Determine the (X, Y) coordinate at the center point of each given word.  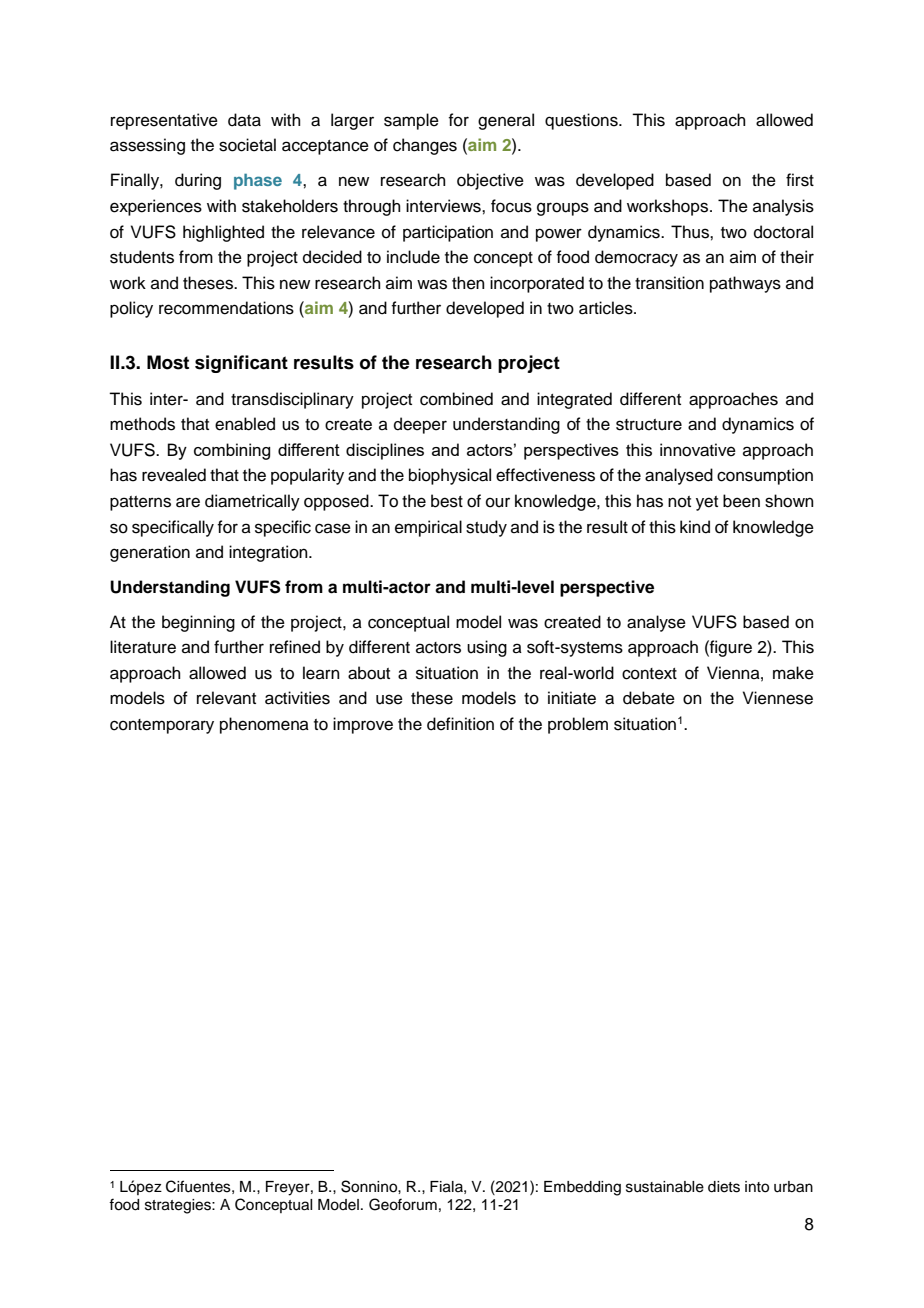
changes (425, 146)
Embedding (582, 1188)
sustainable (665, 1187)
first (800, 180)
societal (247, 145)
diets (724, 1187)
